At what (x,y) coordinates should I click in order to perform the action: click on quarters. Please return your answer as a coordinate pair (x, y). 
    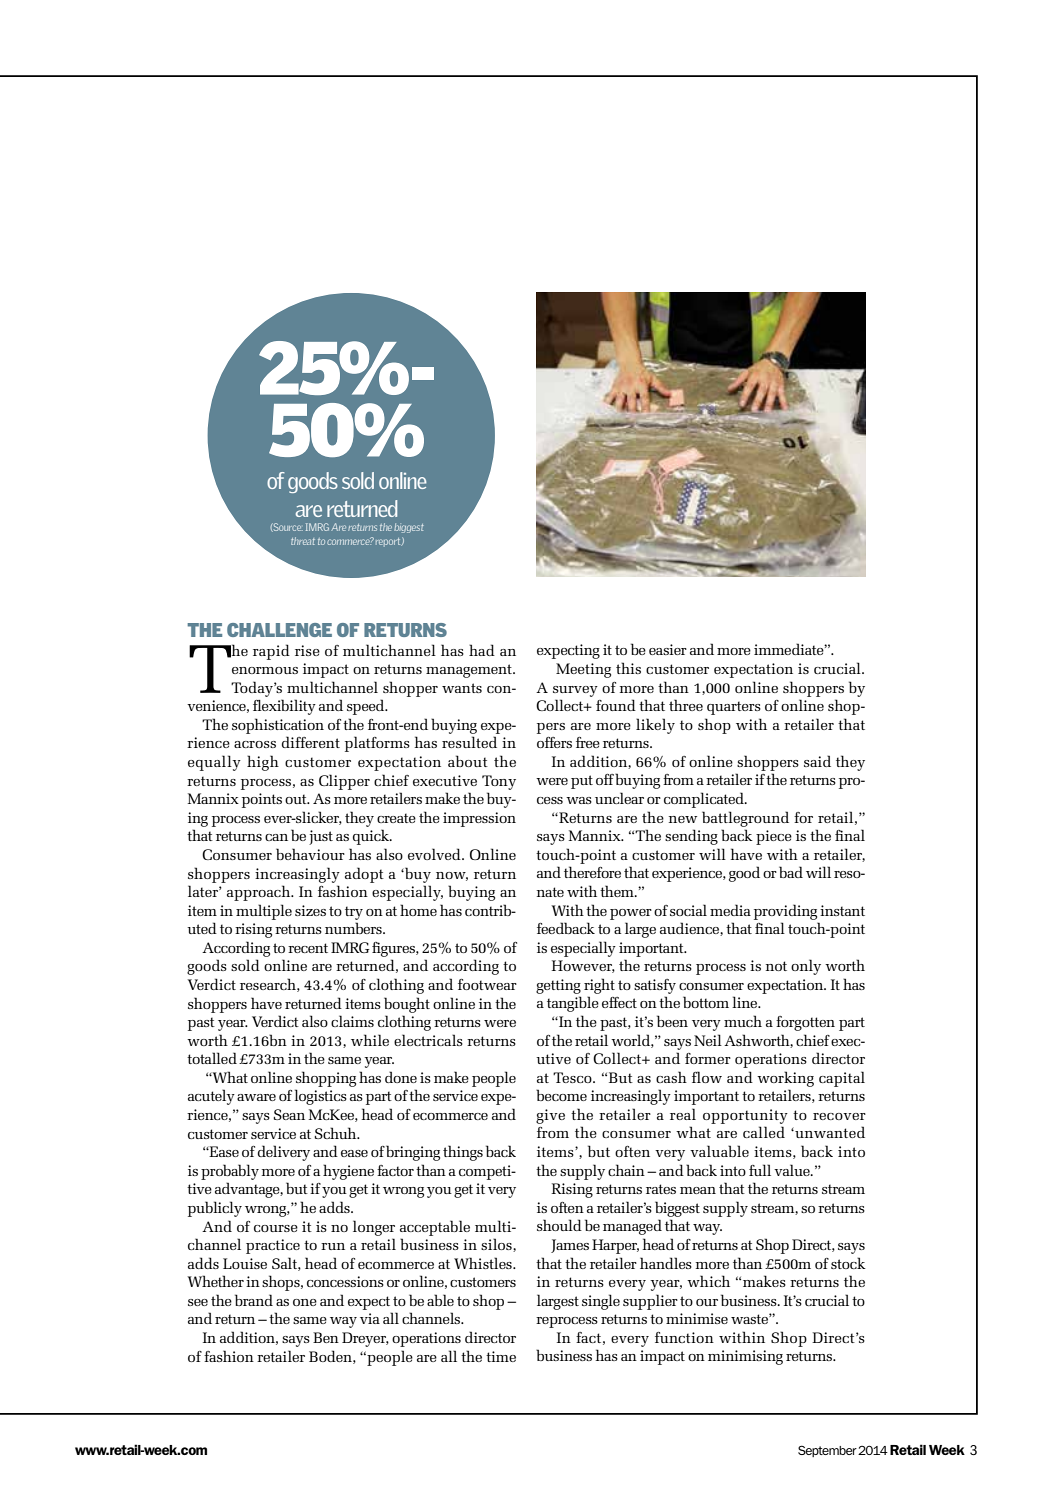
    Looking at the image, I should click on (734, 708).
